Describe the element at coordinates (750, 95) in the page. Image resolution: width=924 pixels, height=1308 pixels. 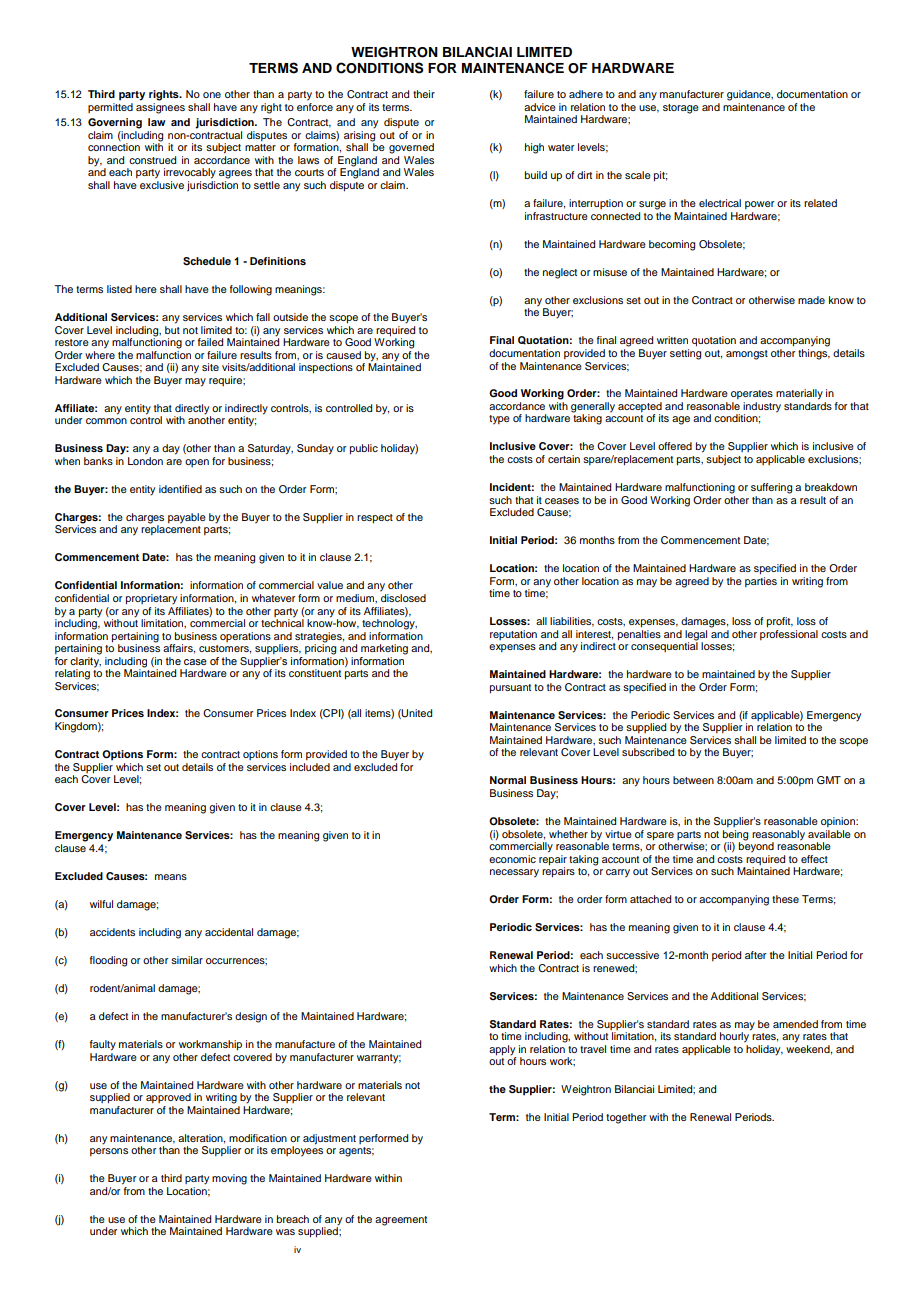
I see `guidance` at that location.
